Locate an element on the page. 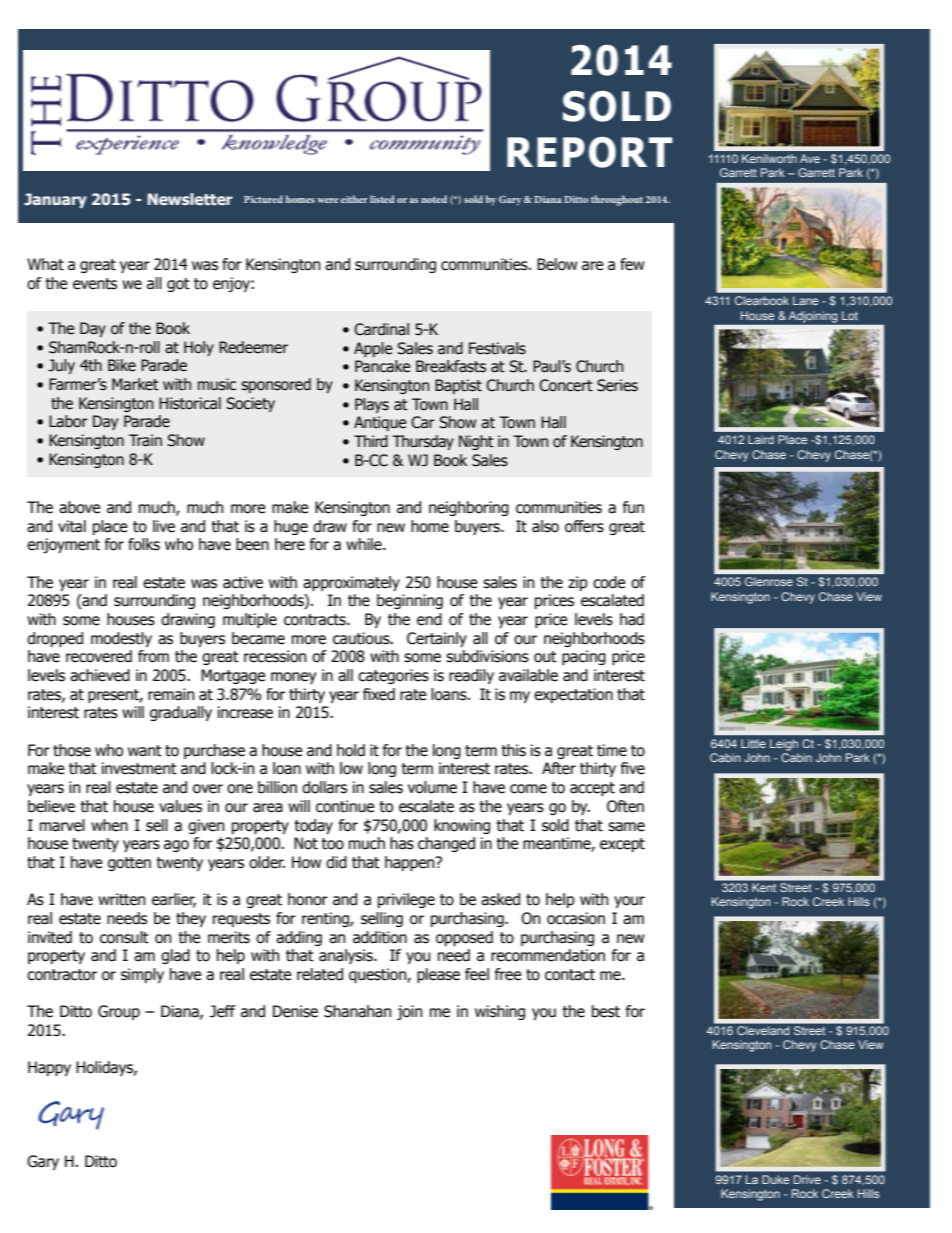 Image resolution: width=952 pixels, height=1233 pixels. Duke is located at coordinates (775, 1179).
